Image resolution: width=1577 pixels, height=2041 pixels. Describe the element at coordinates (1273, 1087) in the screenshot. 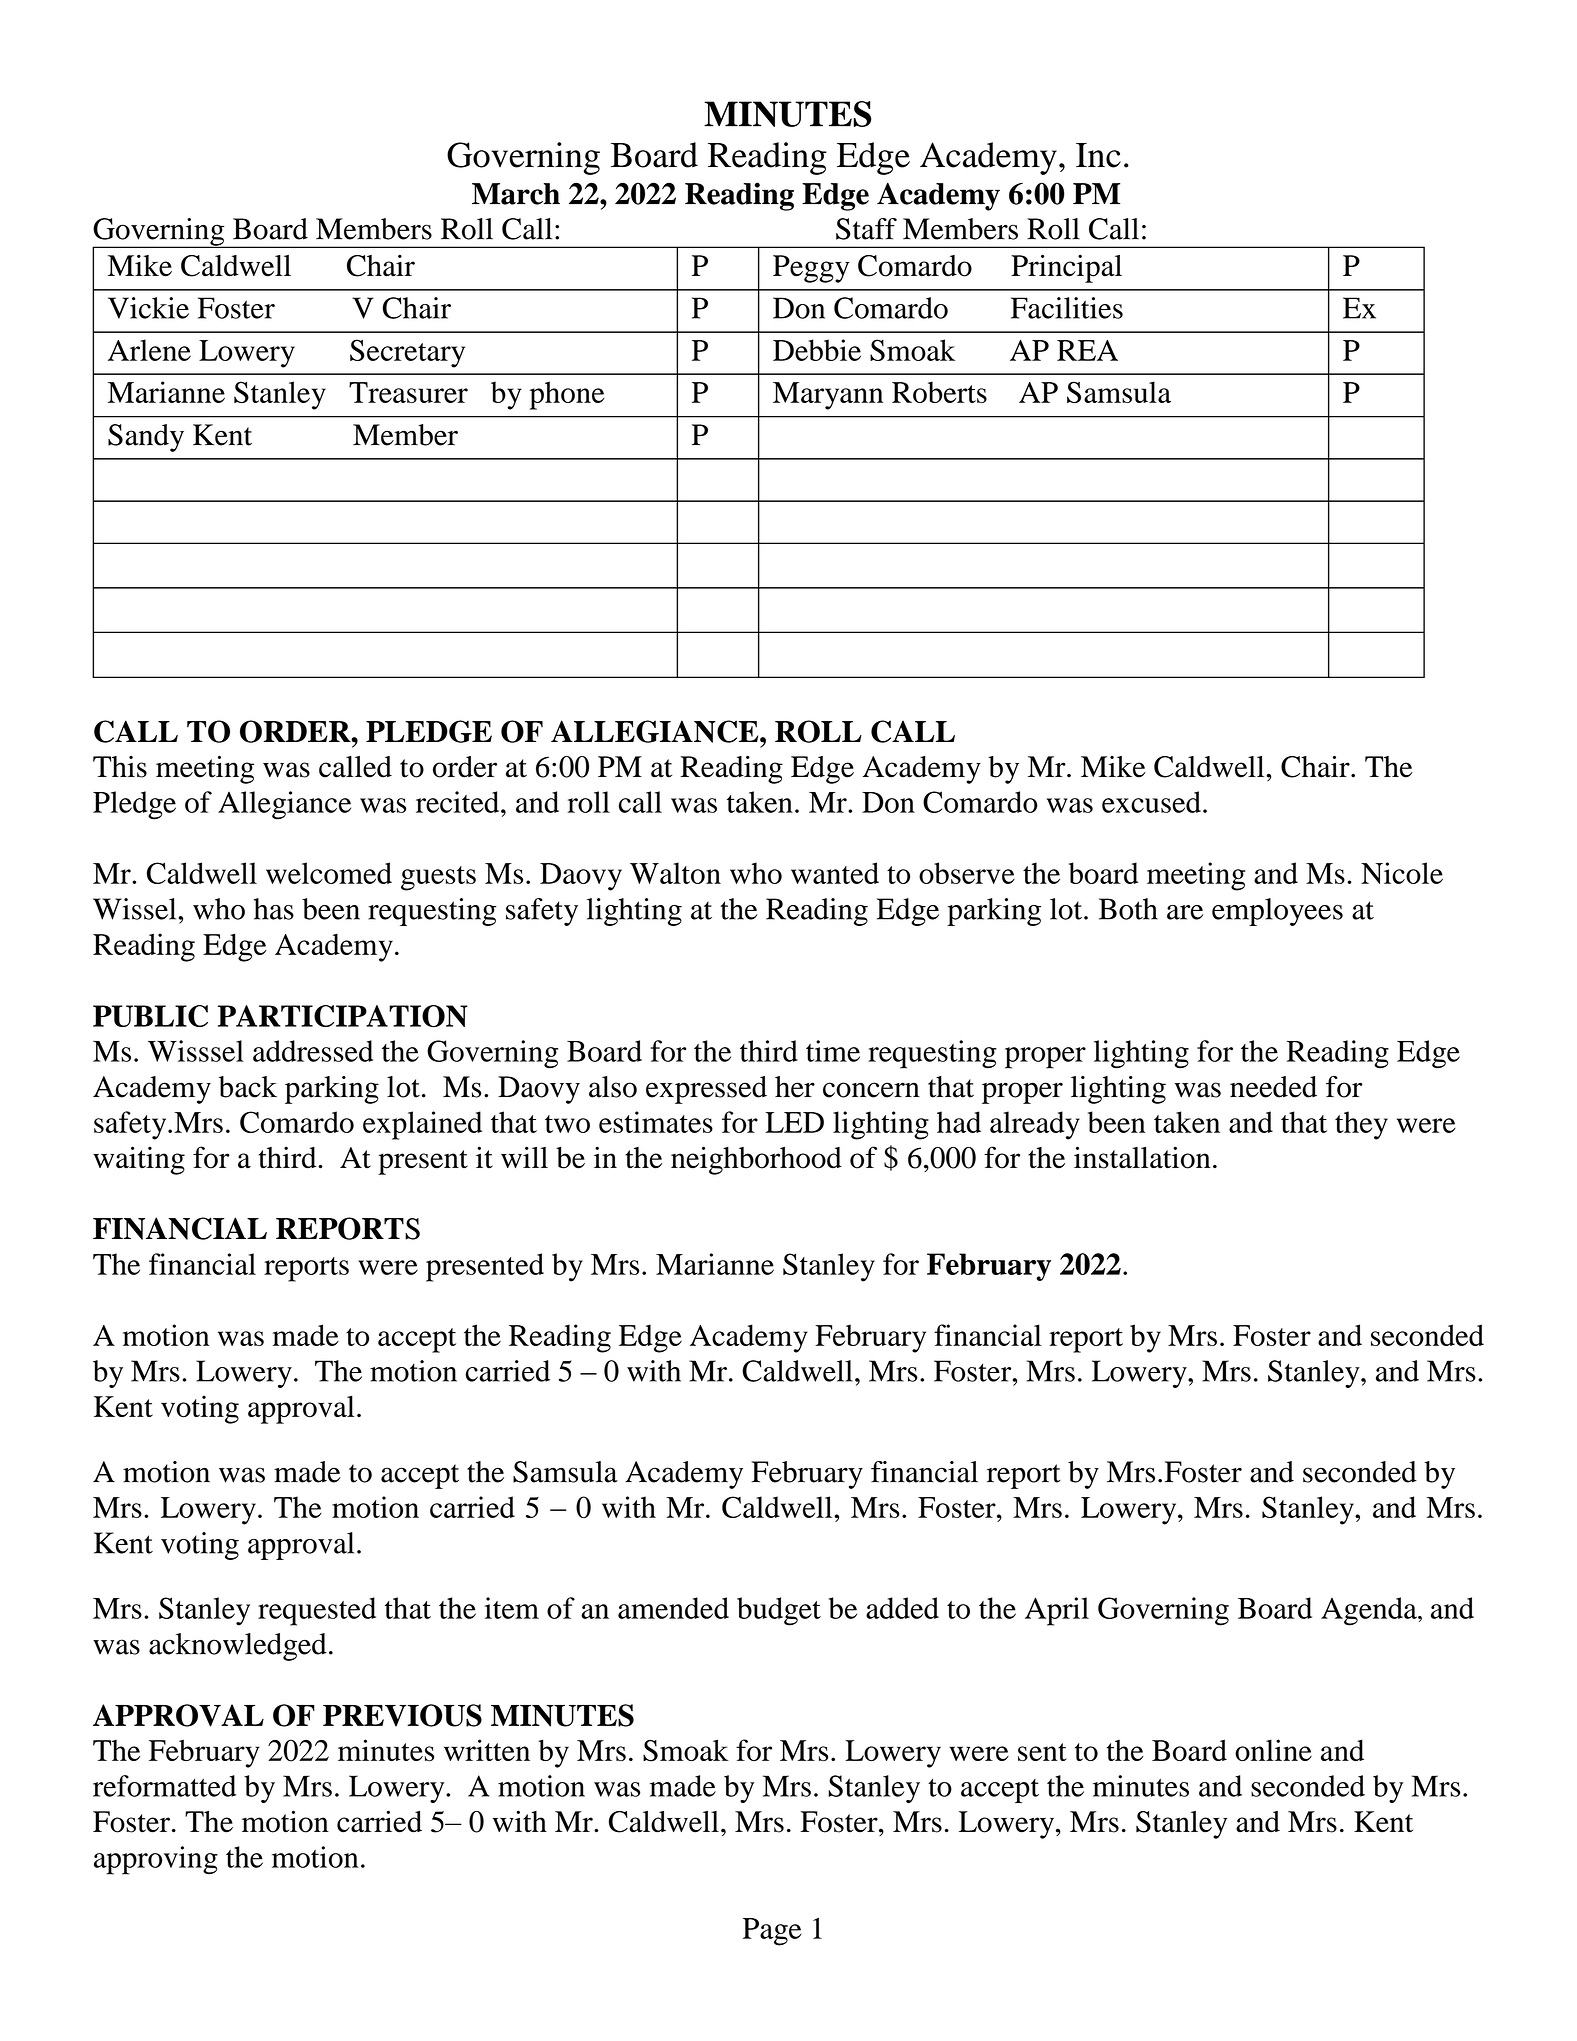

I see `needed` at that location.
